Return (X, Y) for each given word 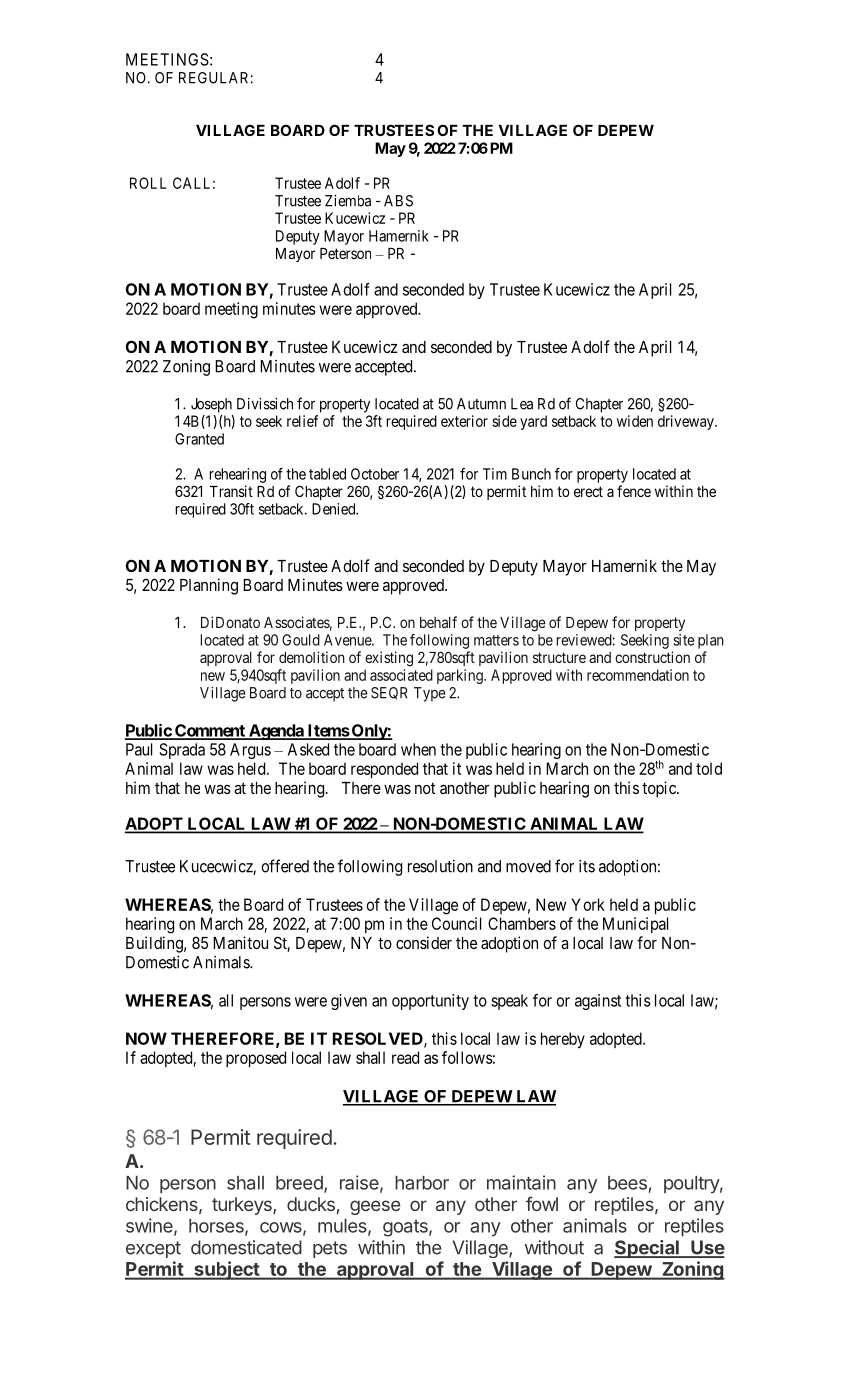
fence (634, 491)
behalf (438, 622)
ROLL (148, 183)
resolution (440, 866)
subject (226, 1270)
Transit (231, 491)
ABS (398, 201)
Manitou (240, 942)
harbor (422, 1183)
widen (635, 421)
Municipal (635, 925)
